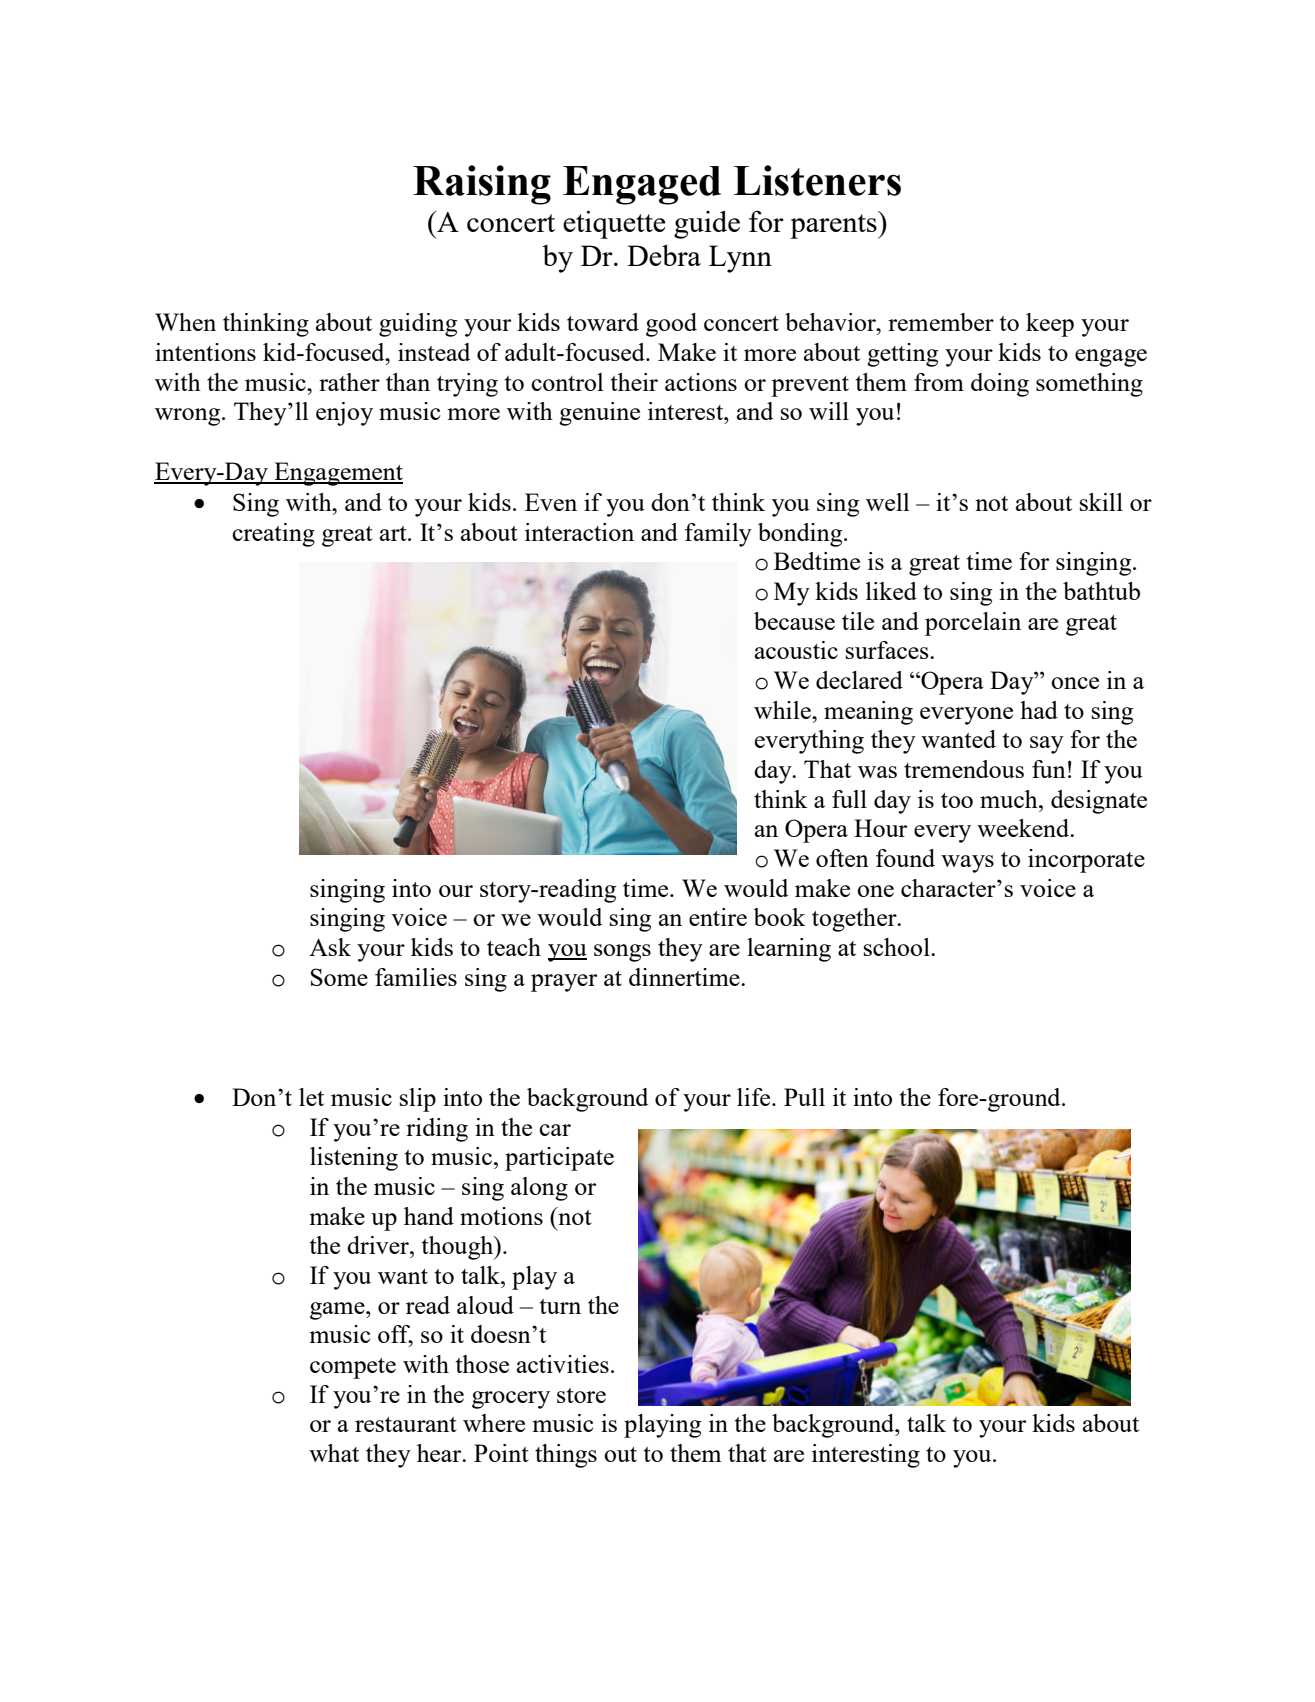  Describe the element at coordinates (581, 1395) in the image. I see `store` at that location.
